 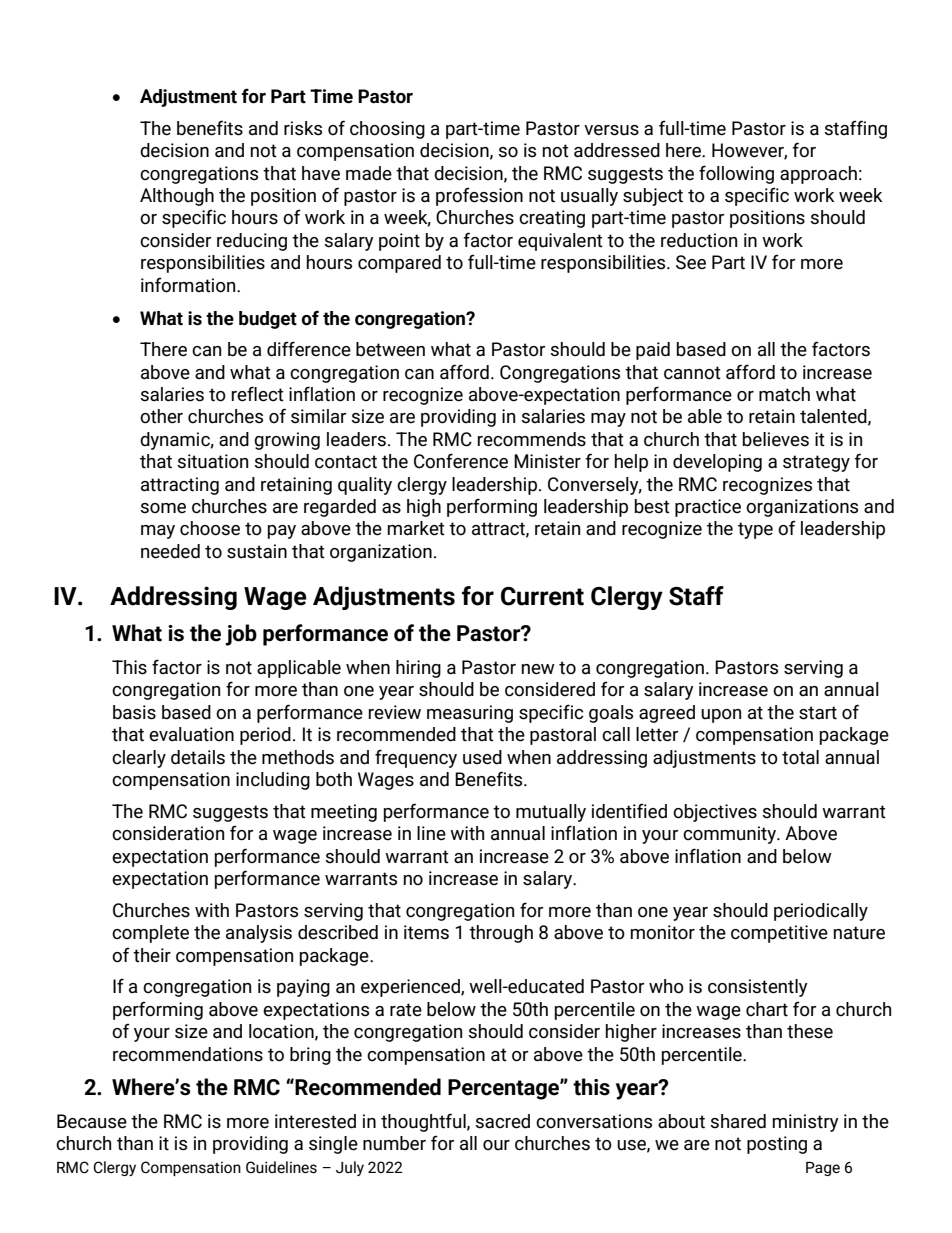 I want to click on profession, so click(x=479, y=196).
